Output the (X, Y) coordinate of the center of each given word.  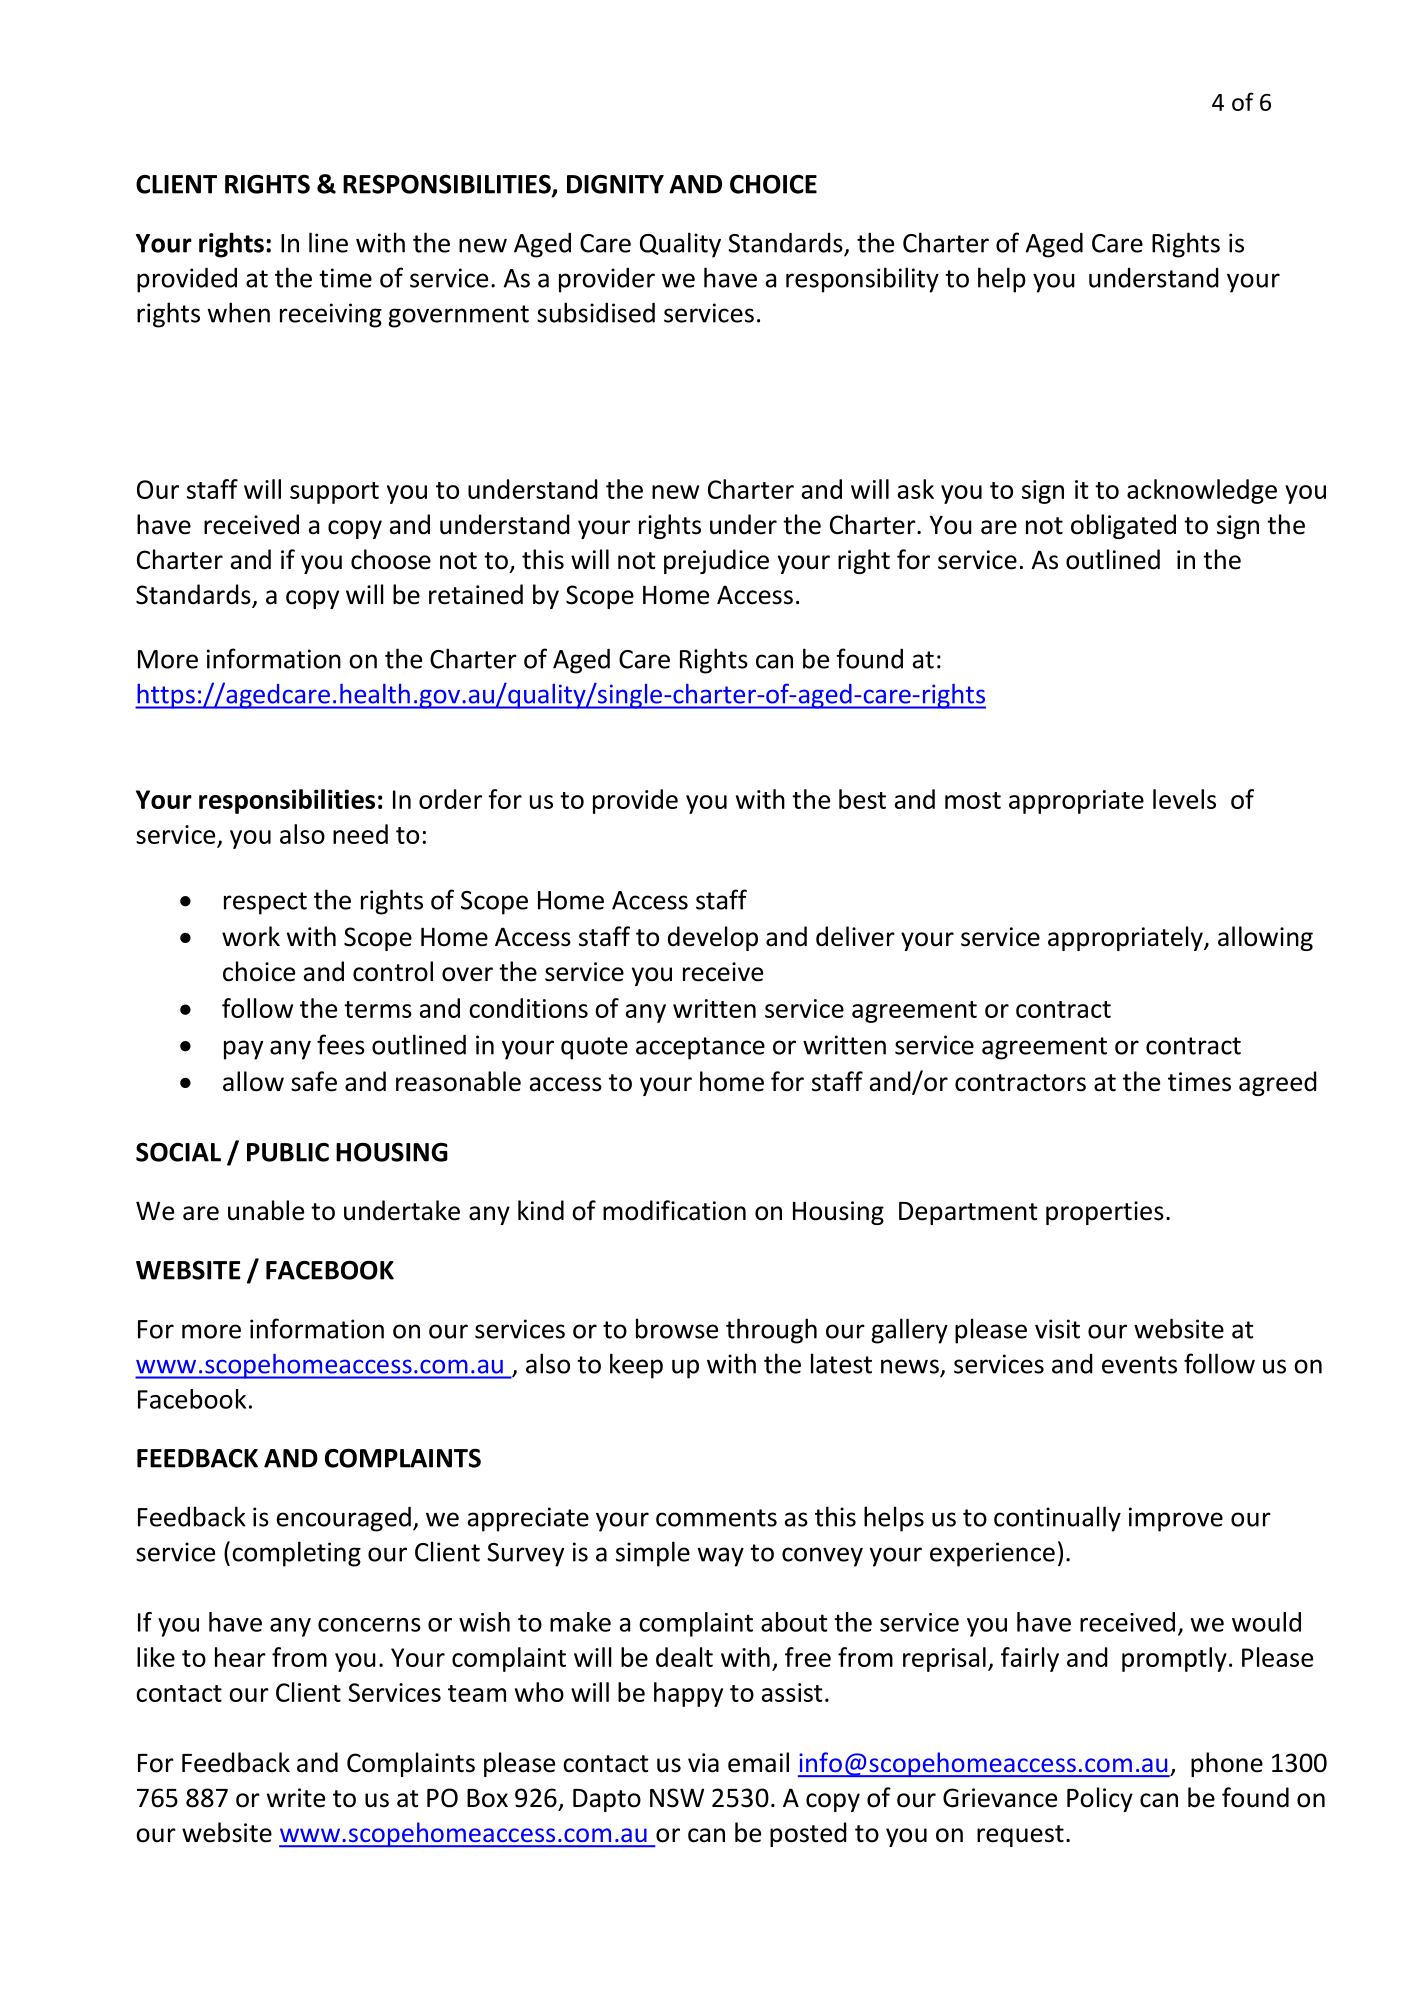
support (334, 493)
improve (1176, 1519)
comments (716, 1518)
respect (265, 903)
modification (674, 1210)
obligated (1123, 526)
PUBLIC (288, 1152)
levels (1184, 799)
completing (296, 1554)
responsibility (862, 280)
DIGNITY (615, 184)
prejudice (716, 561)
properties (1105, 1213)
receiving (331, 315)
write (296, 1798)
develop (713, 938)
